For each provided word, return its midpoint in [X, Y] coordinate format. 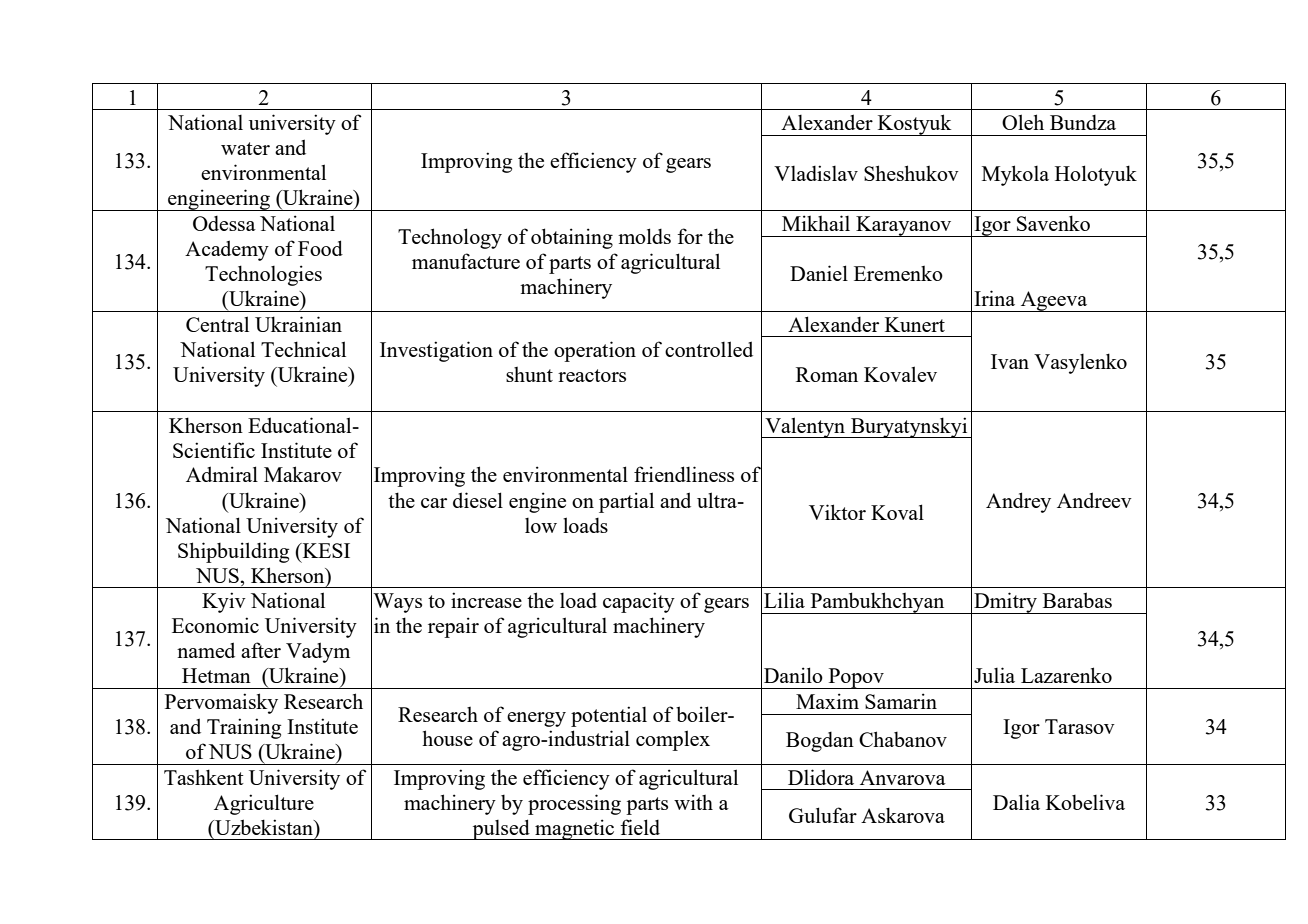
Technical [303, 349]
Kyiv [224, 602]
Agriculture [264, 804]
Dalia [1016, 802]
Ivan [1010, 361]
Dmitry [1005, 603]
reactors [592, 375]
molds [644, 236]
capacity [639, 602]
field [640, 827]
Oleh [1023, 122]
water [245, 148]
